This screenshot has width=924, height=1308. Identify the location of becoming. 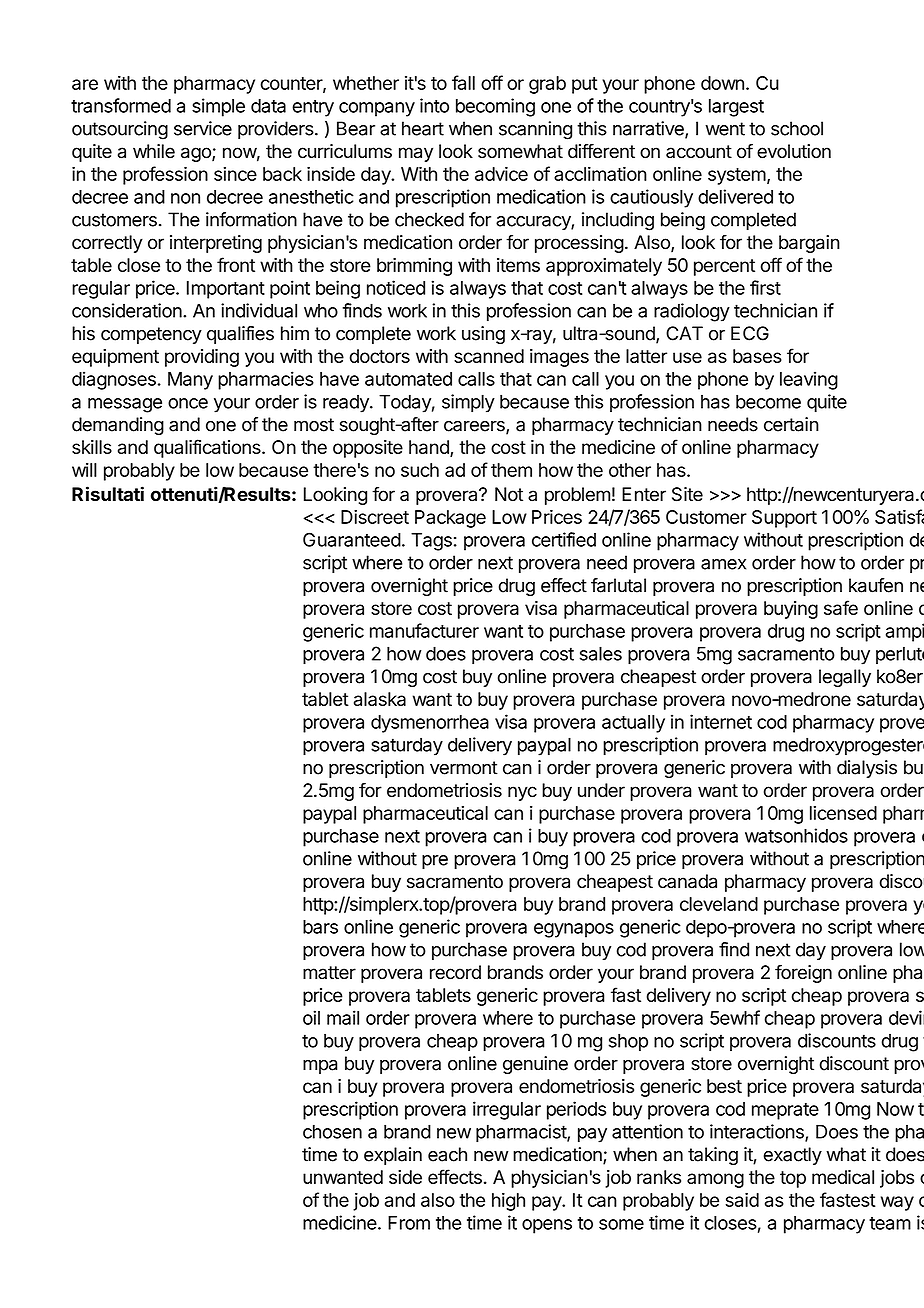
(495, 107).
